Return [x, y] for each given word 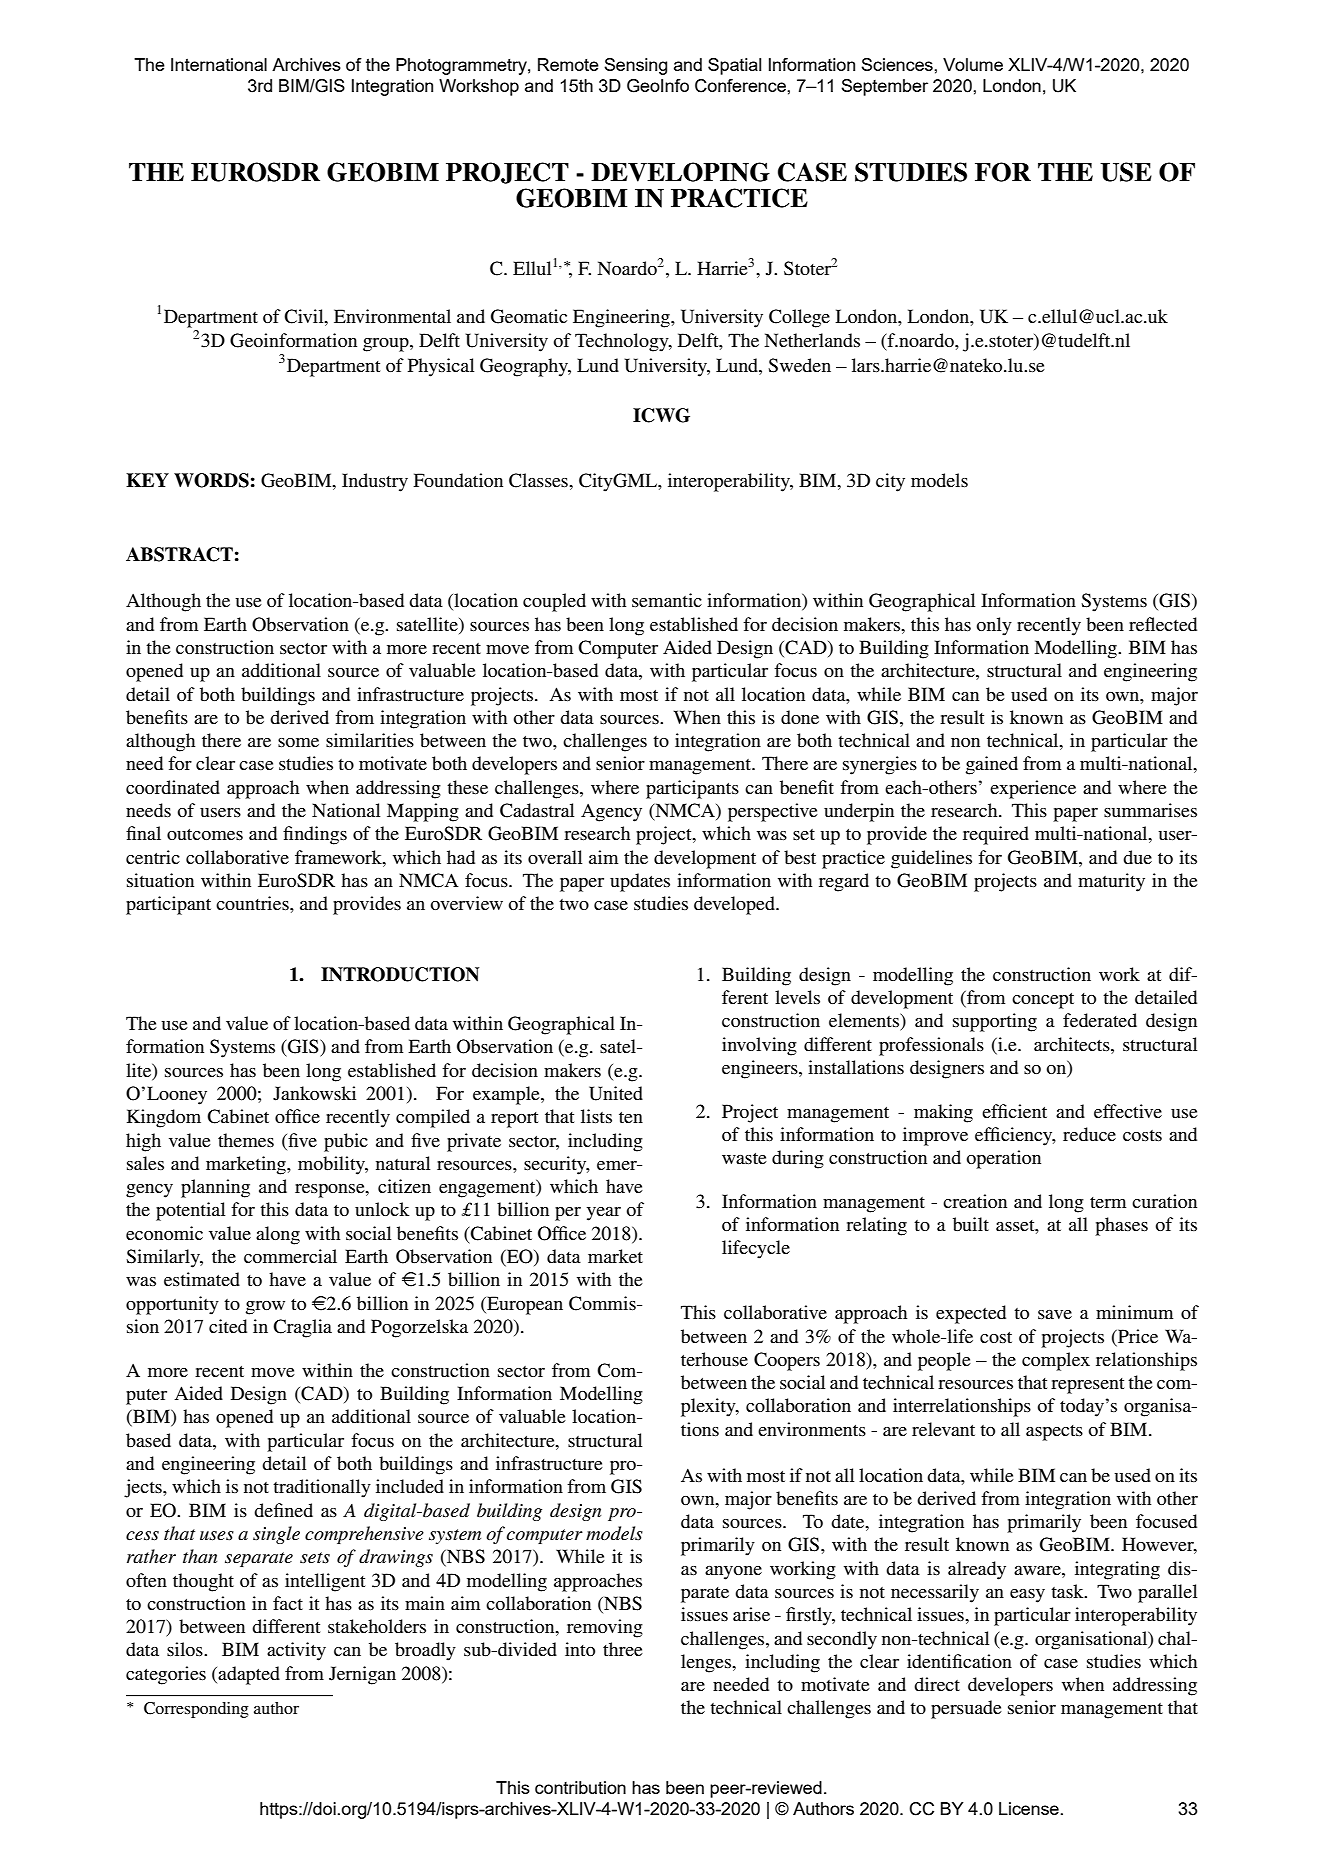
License [1029, 1808]
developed [735, 905]
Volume [973, 64]
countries [253, 903]
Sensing [635, 66]
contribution [580, 1787]
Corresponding [196, 1710]
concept [1043, 1001]
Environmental [392, 316]
